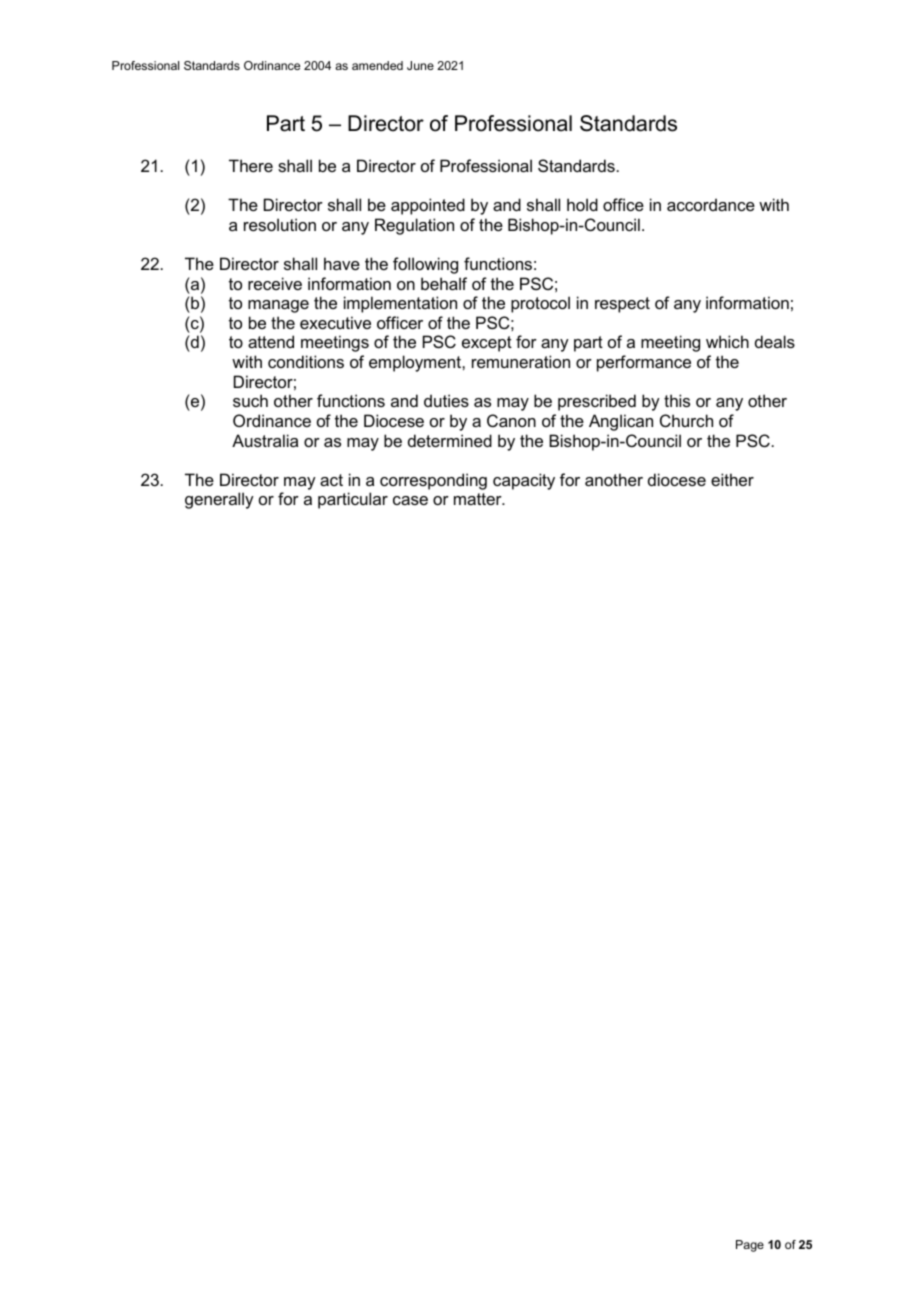 The height and width of the screenshot is (1308, 924). What do you see at coordinates (750, 1246) in the screenshot?
I see `Page` at bounding box center [750, 1246].
